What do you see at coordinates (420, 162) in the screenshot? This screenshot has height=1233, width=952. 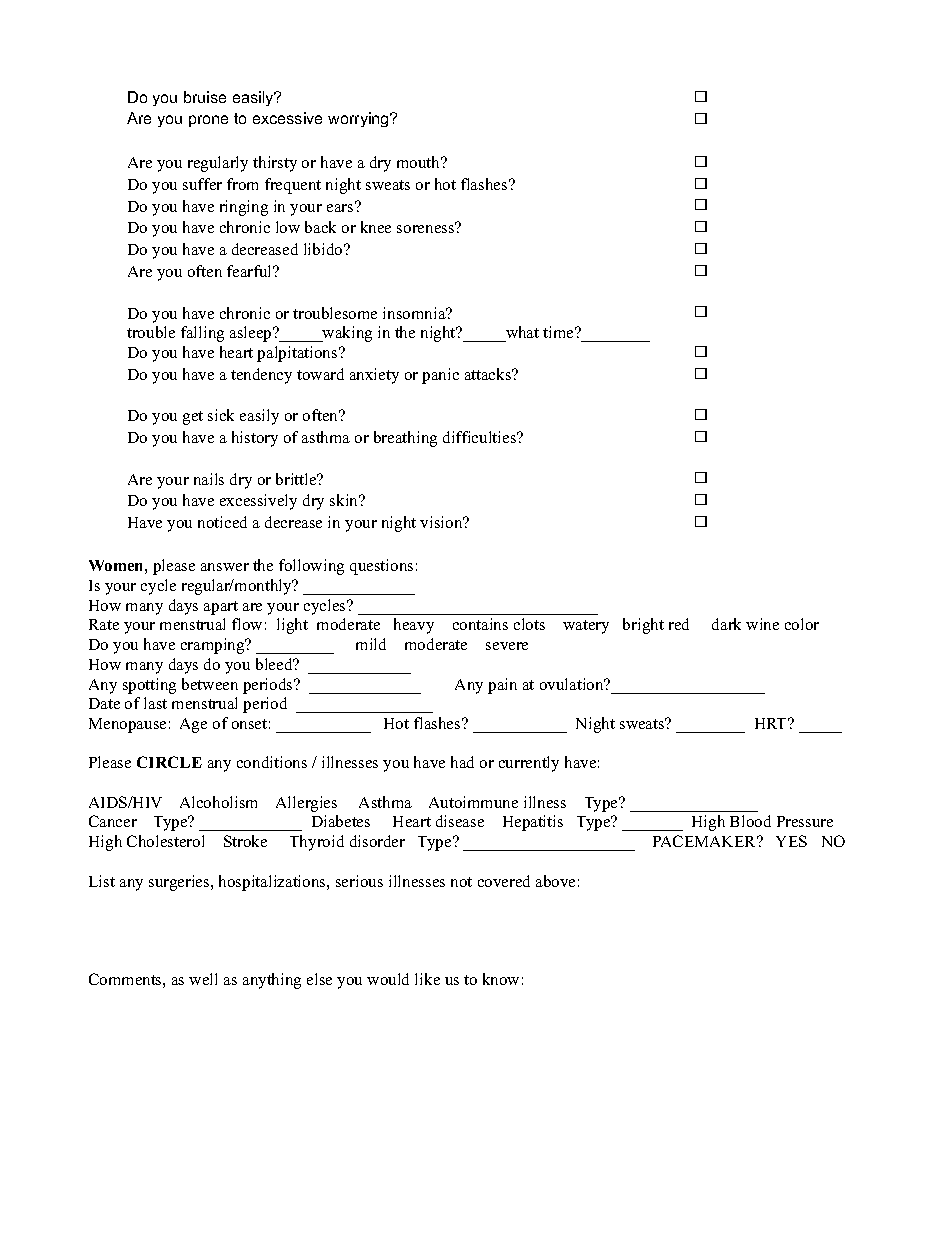 I see `mouth` at bounding box center [420, 162].
